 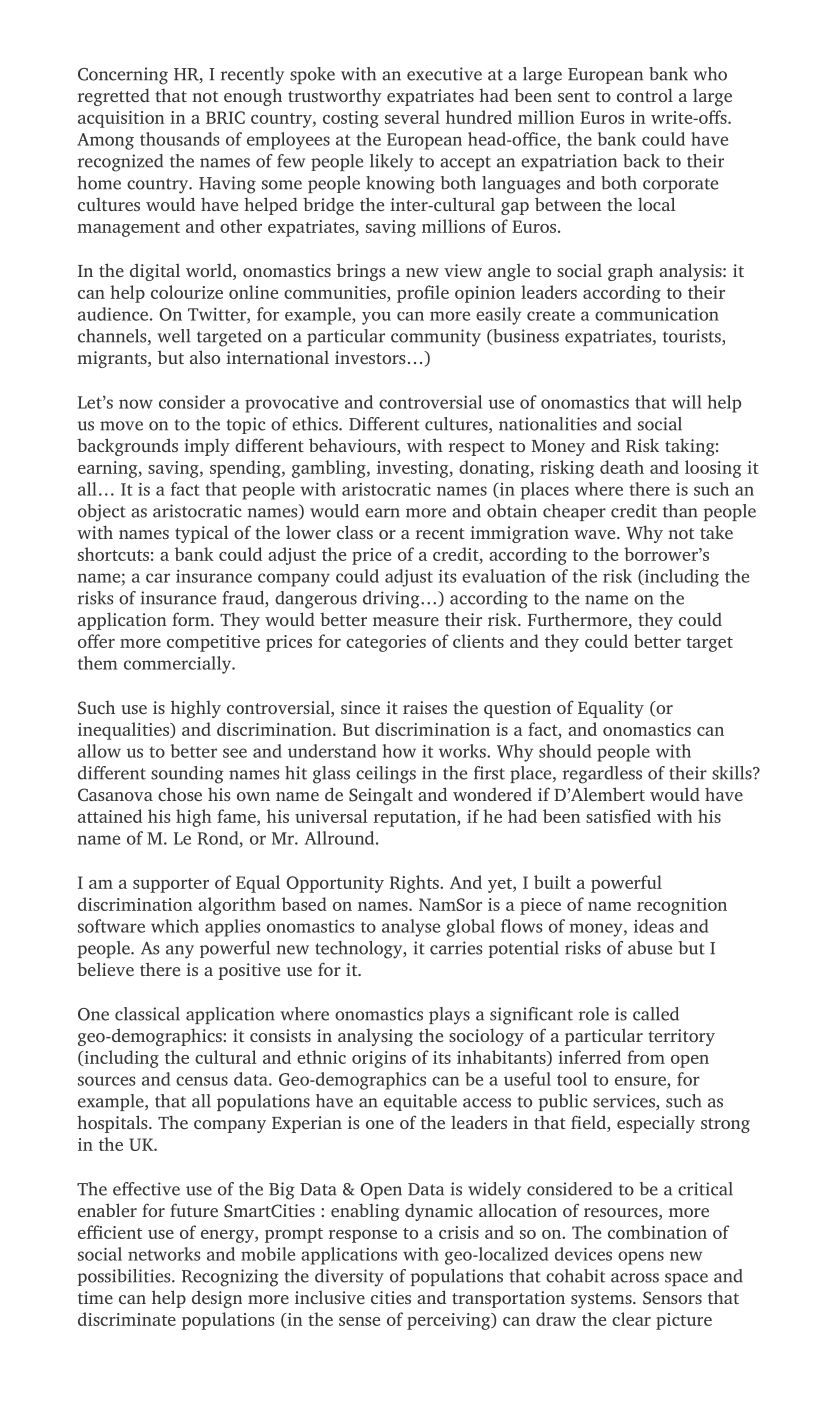 What do you see at coordinates (656, 1014) in the image?
I see `called` at bounding box center [656, 1014].
